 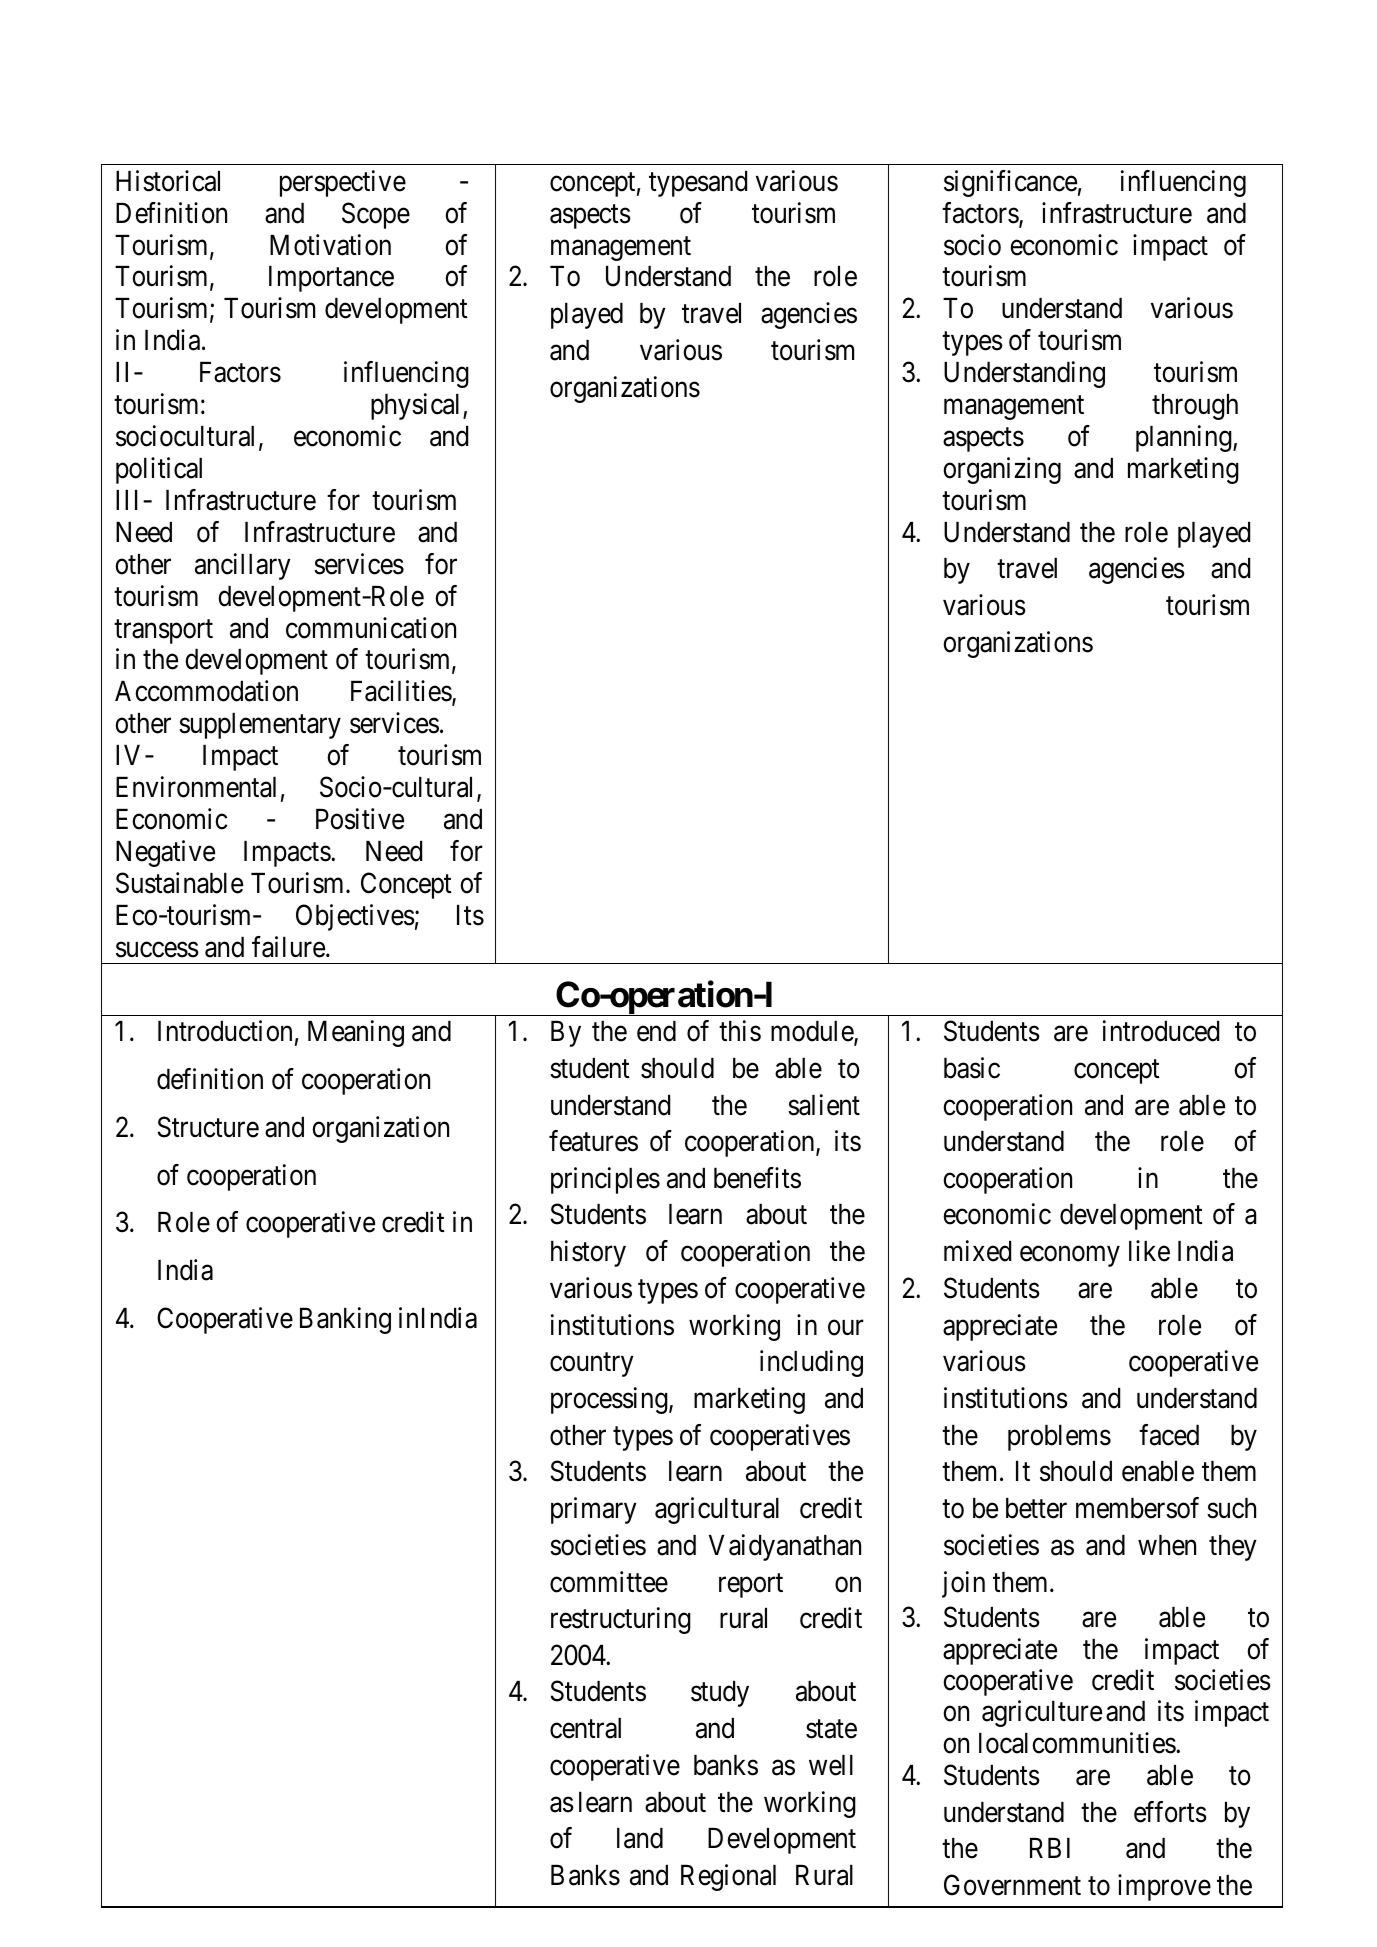 What do you see at coordinates (1010, 183) in the screenshot?
I see `significance` at bounding box center [1010, 183].
